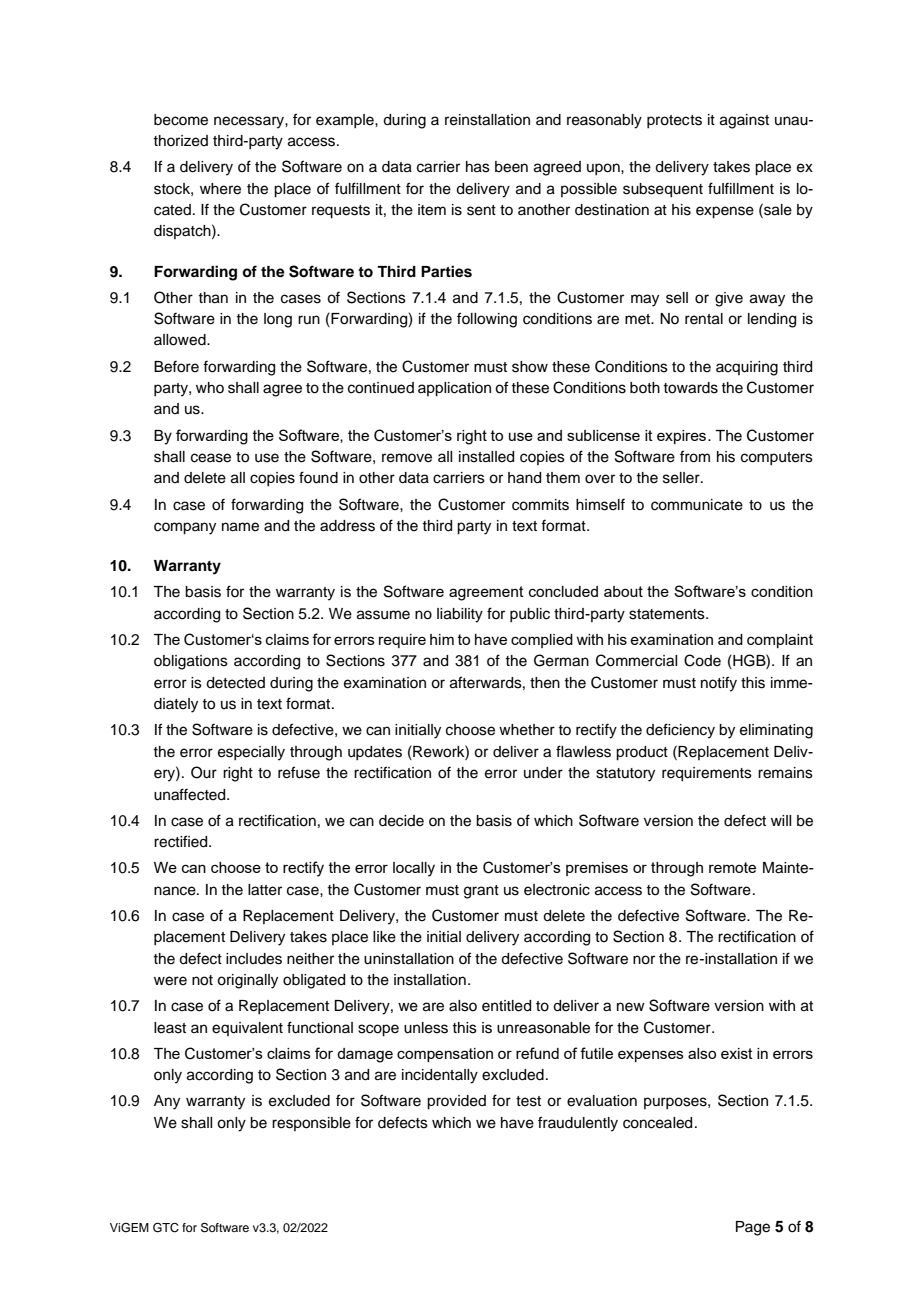 This document has width=924, height=1308. Describe the element at coordinates (460, 615) in the document. I see `liability` at that location.
